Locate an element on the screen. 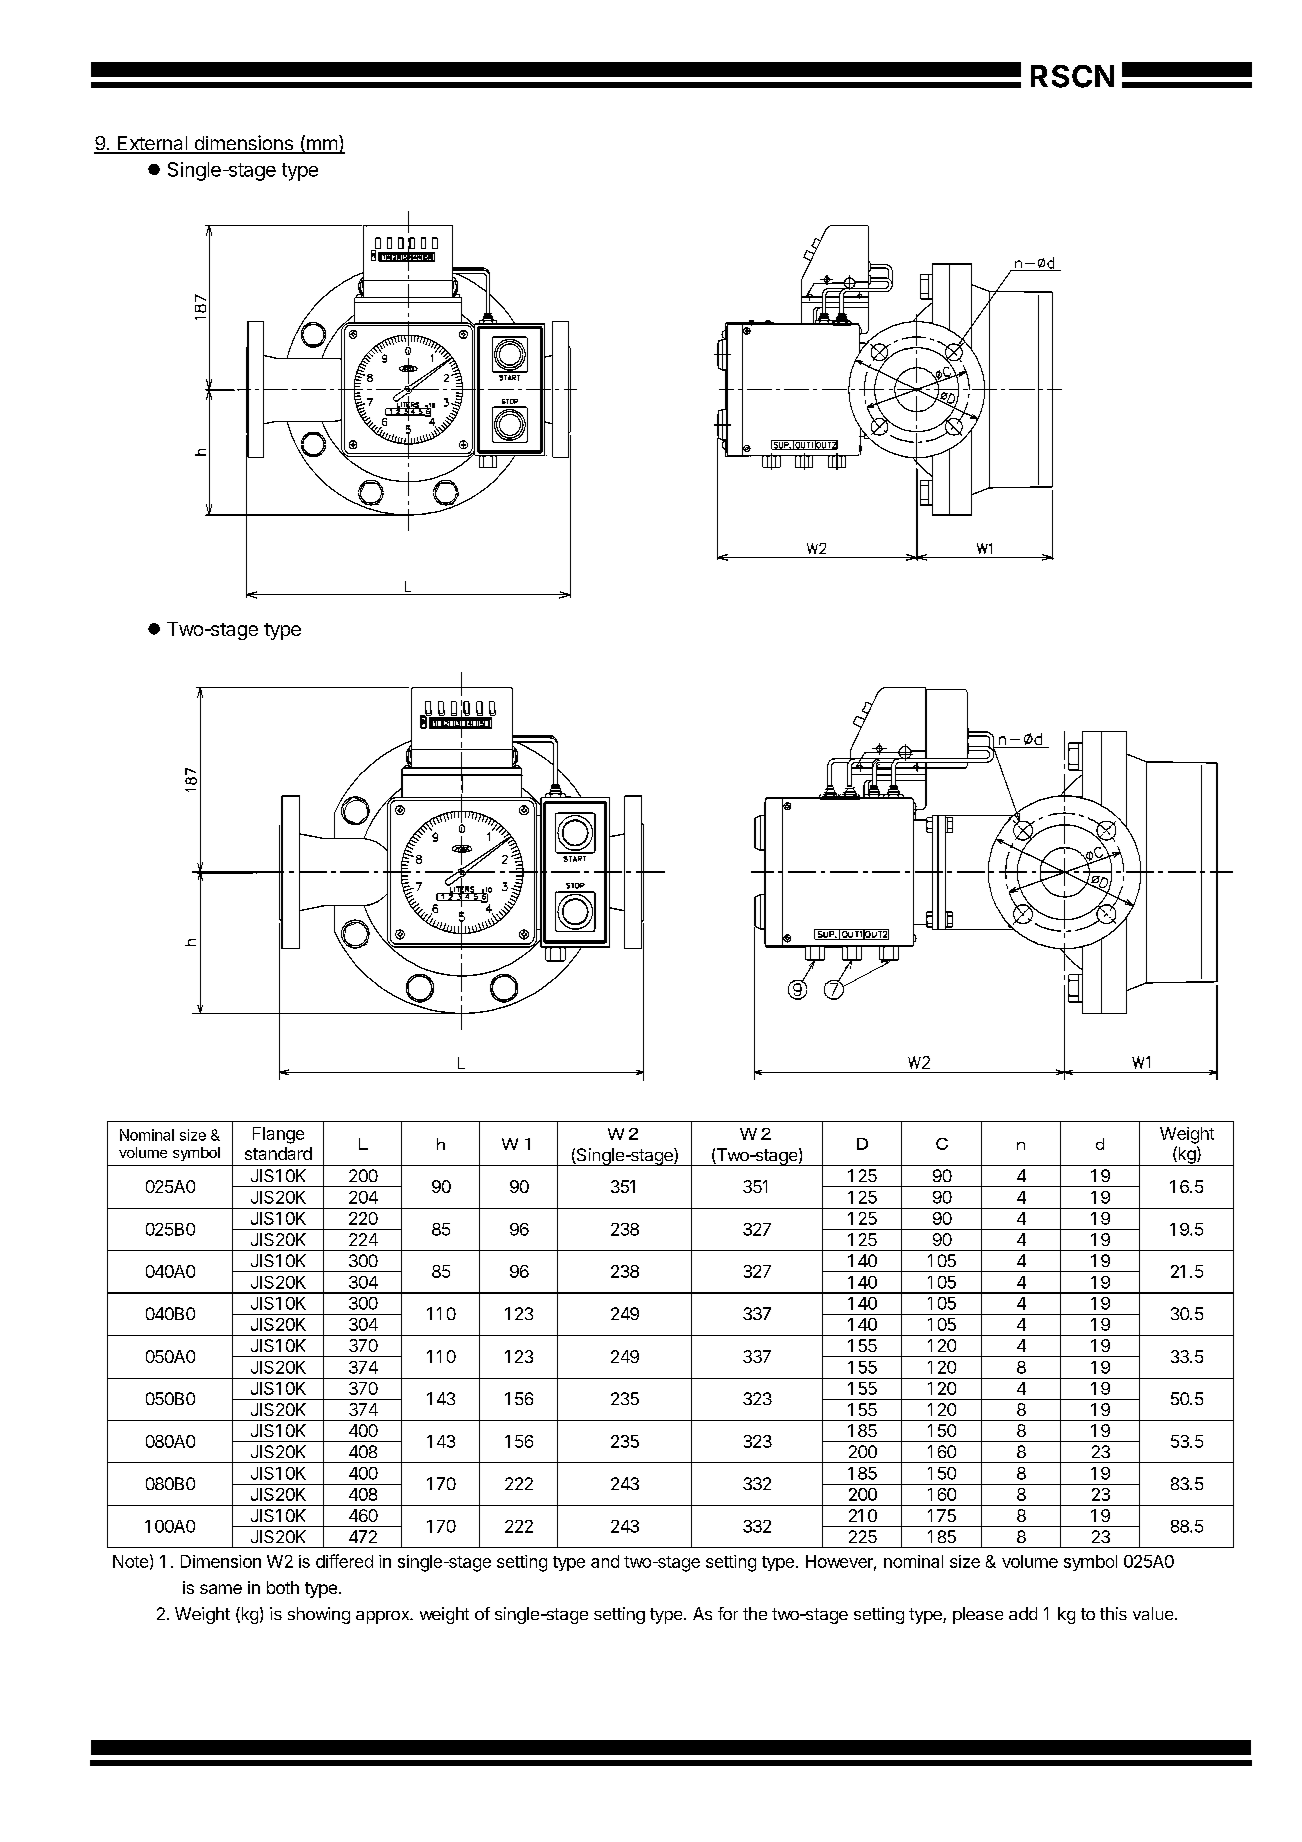  standard is located at coordinates (278, 1153).
